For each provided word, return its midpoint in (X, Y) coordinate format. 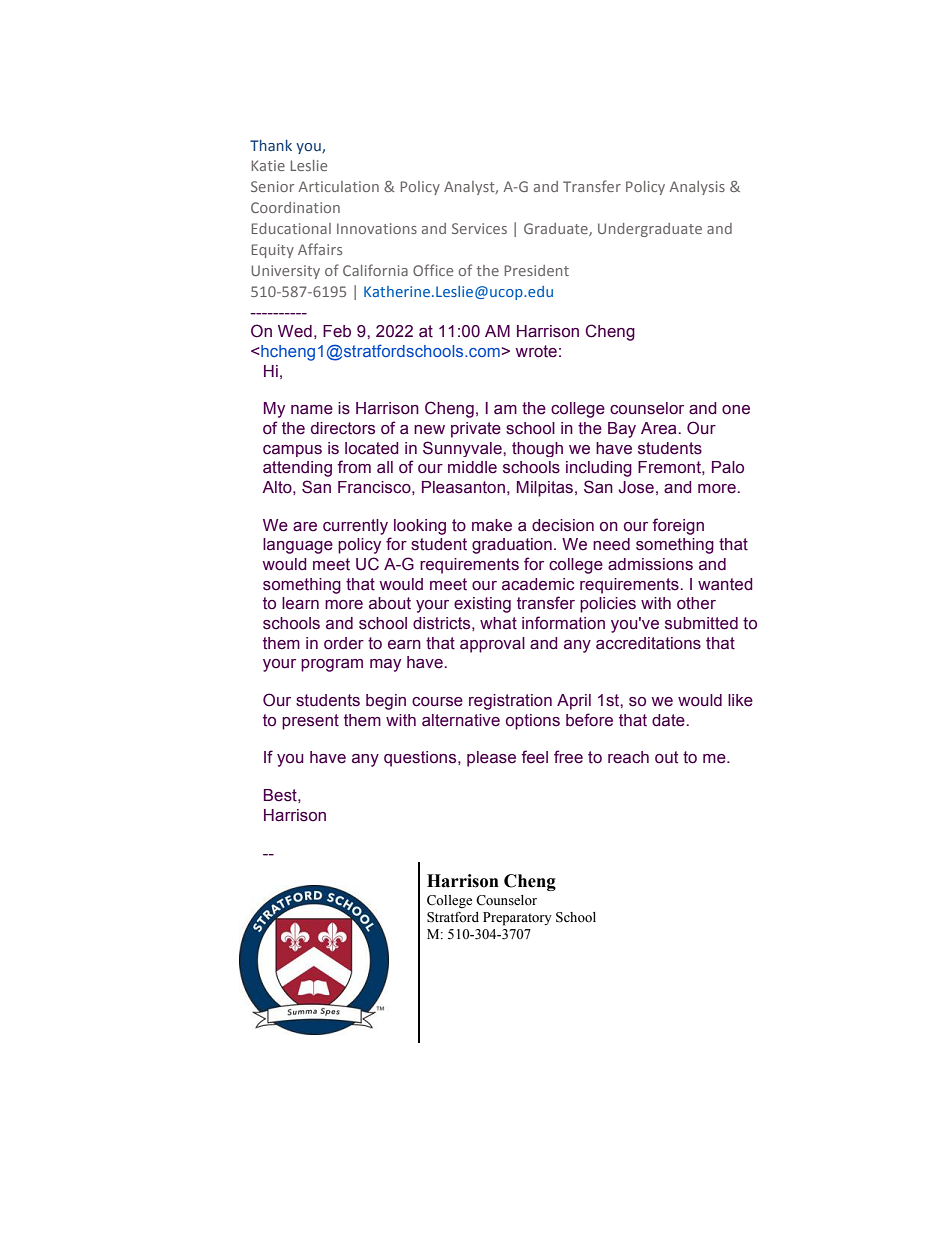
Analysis (697, 188)
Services (479, 228)
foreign (678, 526)
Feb (337, 331)
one (736, 410)
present (310, 722)
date (669, 720)
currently (355, 527)
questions (421, 759)
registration (510, 702)
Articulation (338, 186)
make (492, 525)
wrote (536, 351)
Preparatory (517, 919)
